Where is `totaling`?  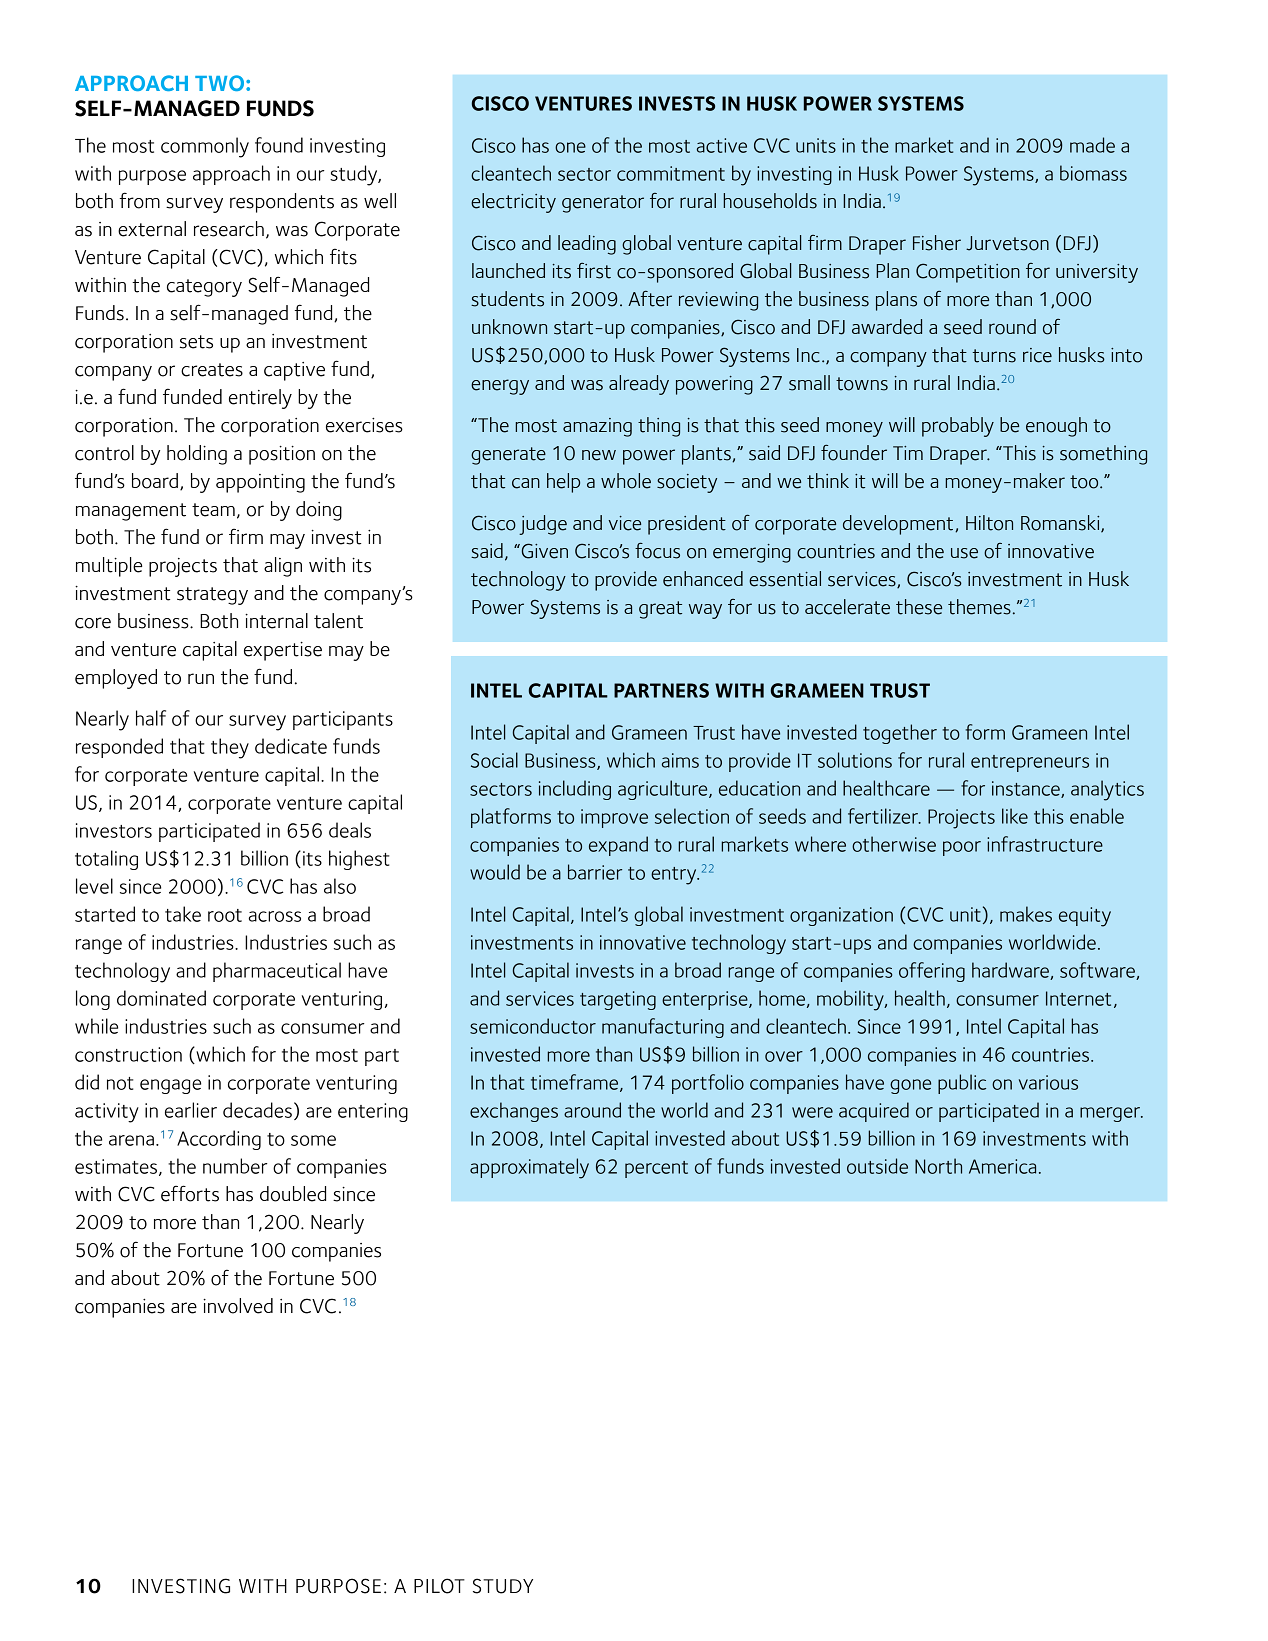
totaling is located at coordinates (106, 860).
